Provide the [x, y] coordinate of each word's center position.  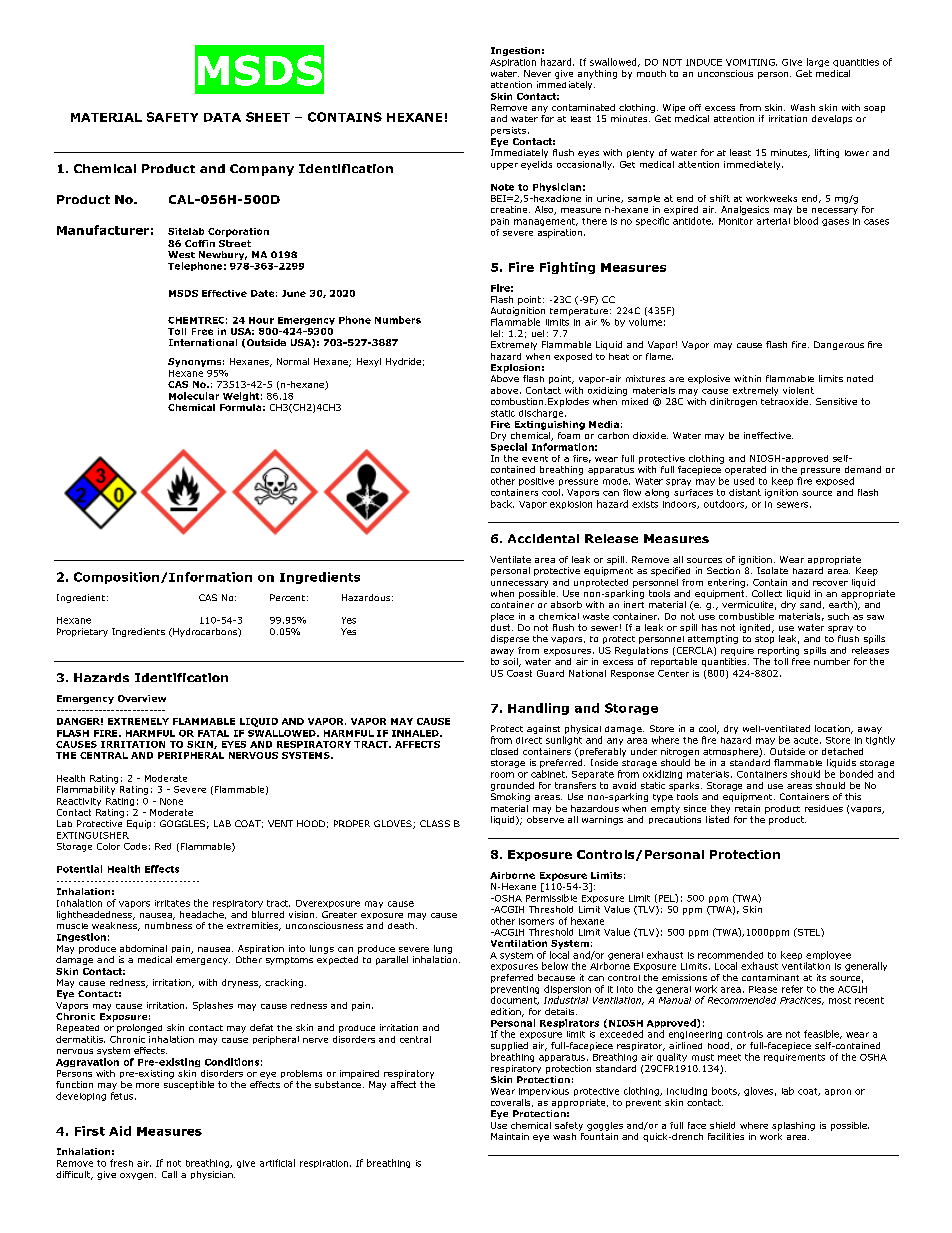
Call [169, 1174]
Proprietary [82, 632]
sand [810, 604]
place [502, 617]
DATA [222, 117]
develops [832, 119]
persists [508, 131]
